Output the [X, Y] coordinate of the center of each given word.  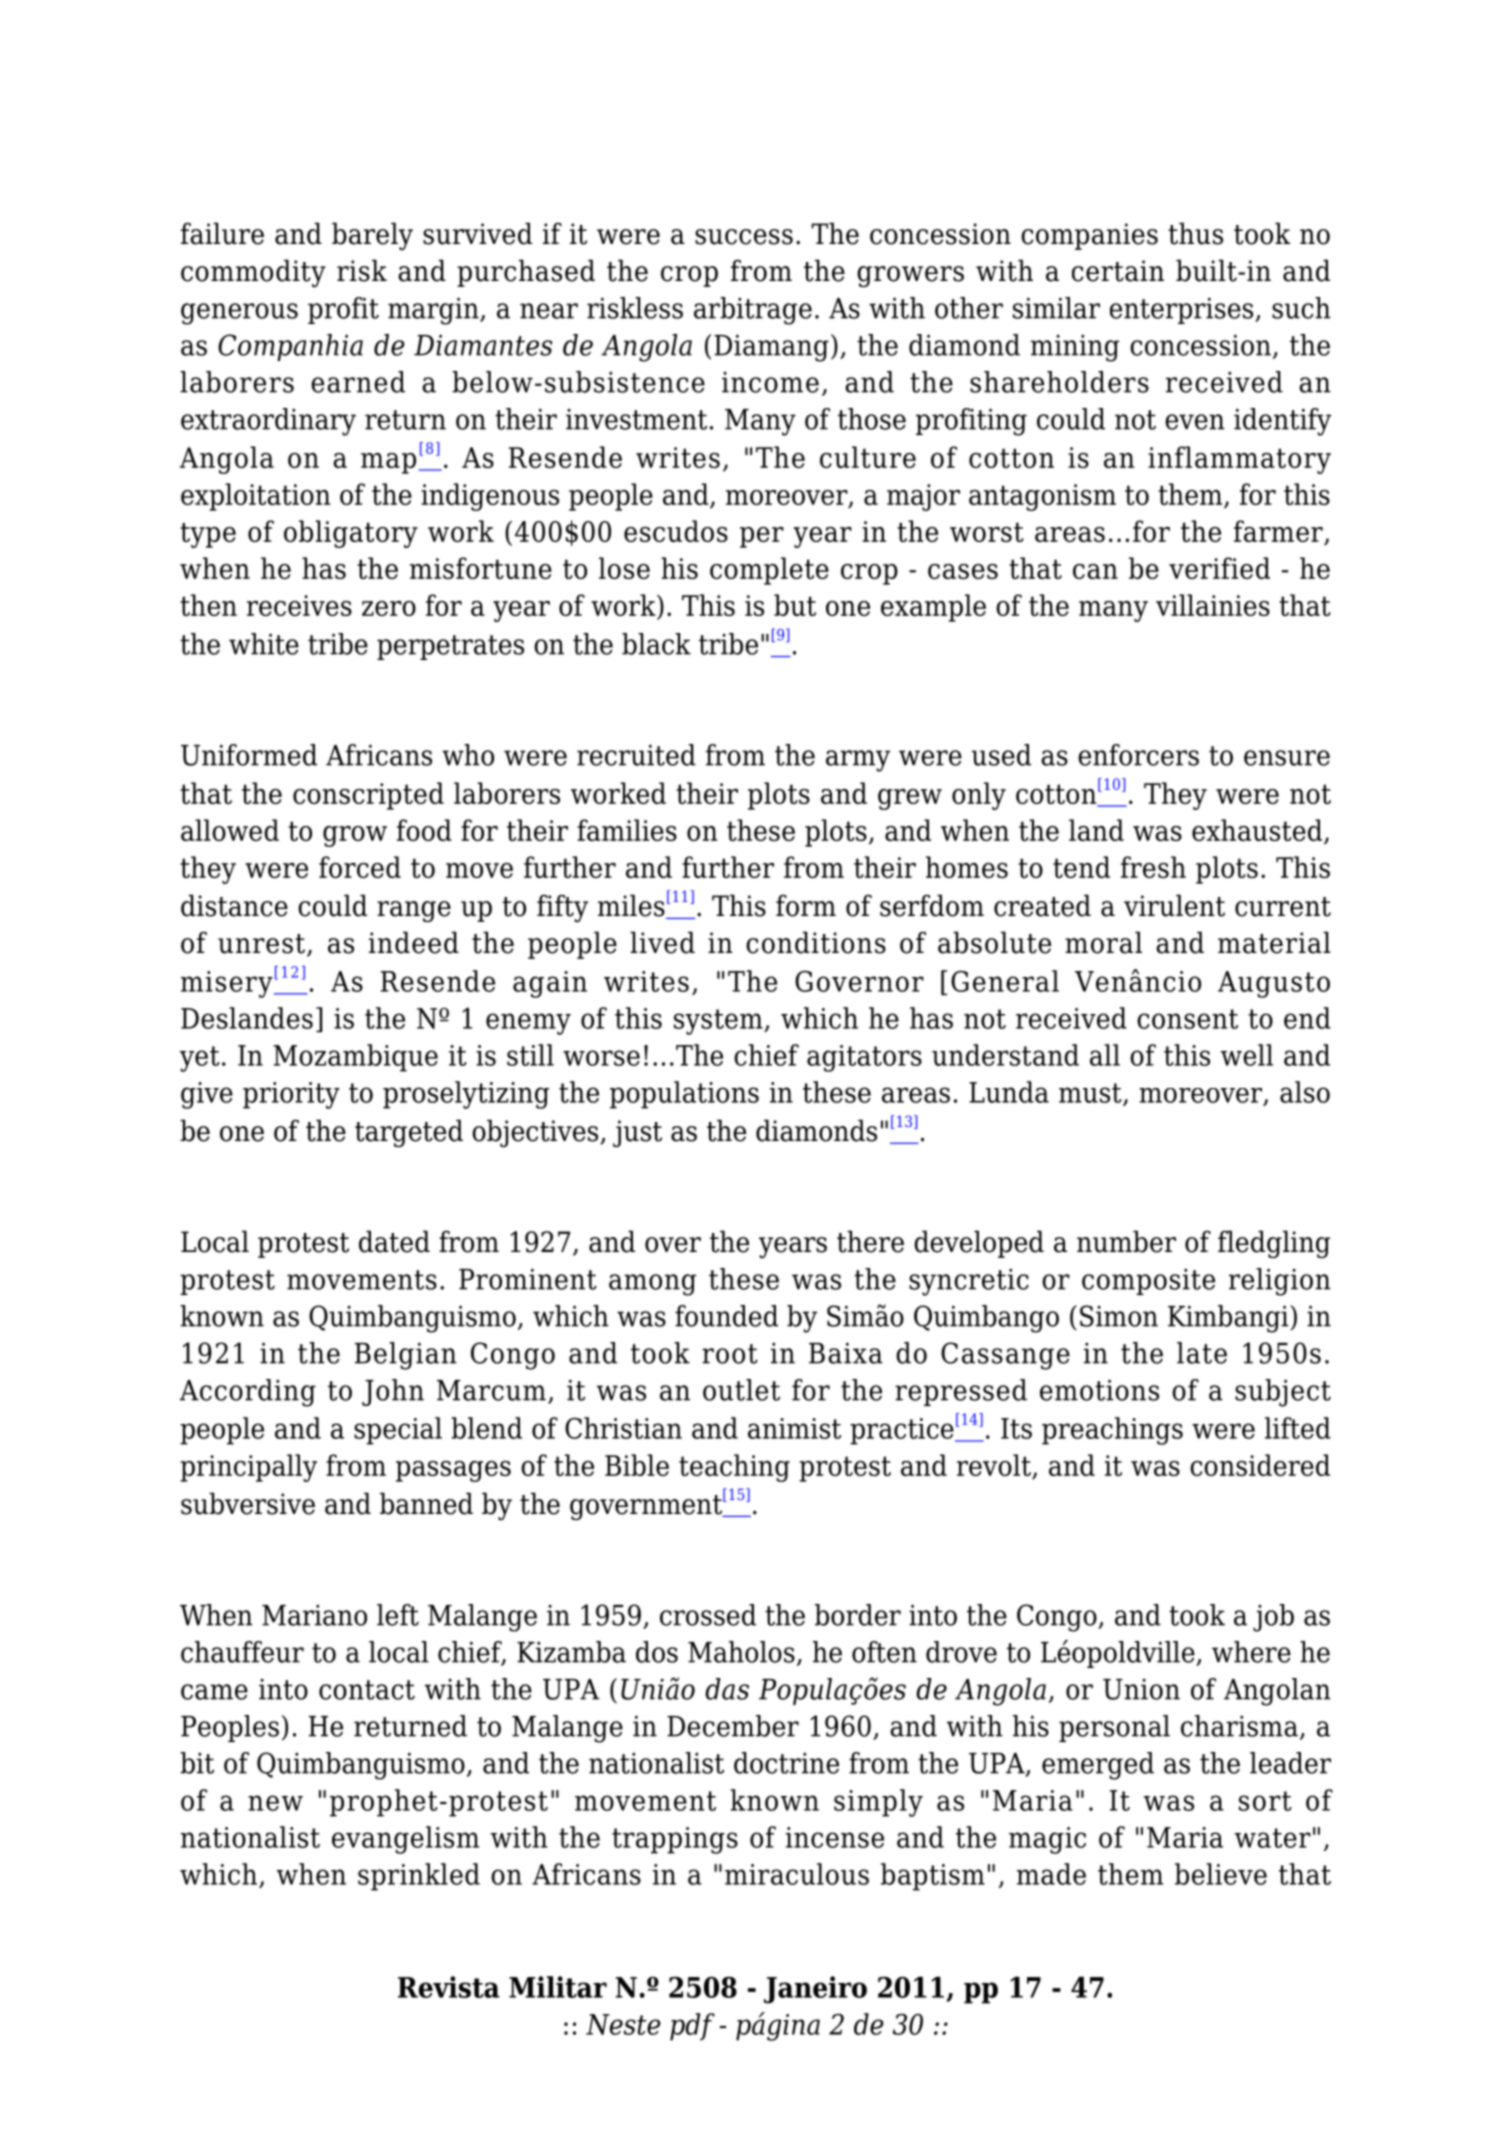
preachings [1112, 1431]
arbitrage [753, 311]
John [393, 1392]
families [627, 830]
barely [372, 236]
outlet [741, 1390]
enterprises [1183, 310]
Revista [449, 1987]
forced [360, 867]
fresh [1153, 867]
